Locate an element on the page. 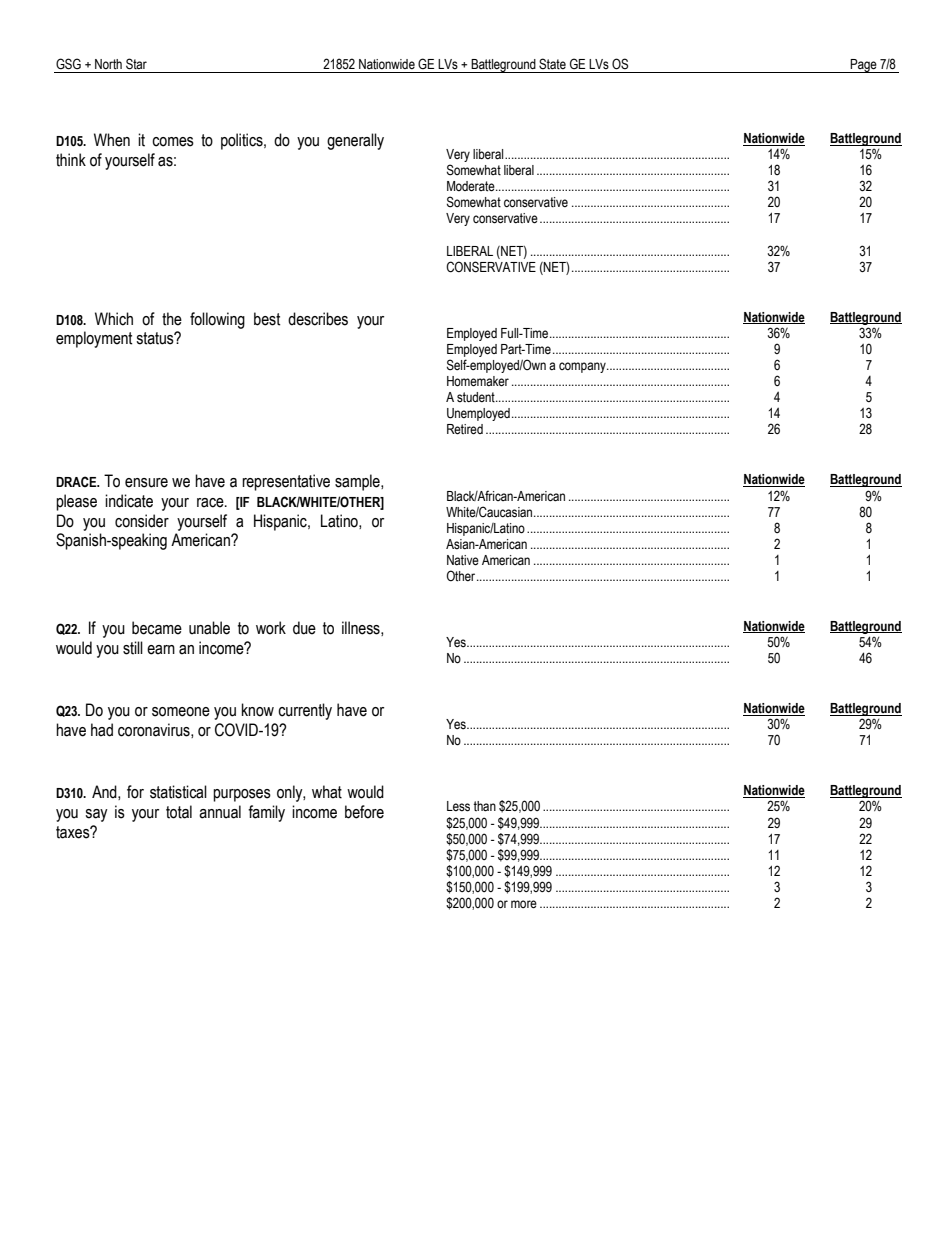  State is located at coordinates (552, 64).
